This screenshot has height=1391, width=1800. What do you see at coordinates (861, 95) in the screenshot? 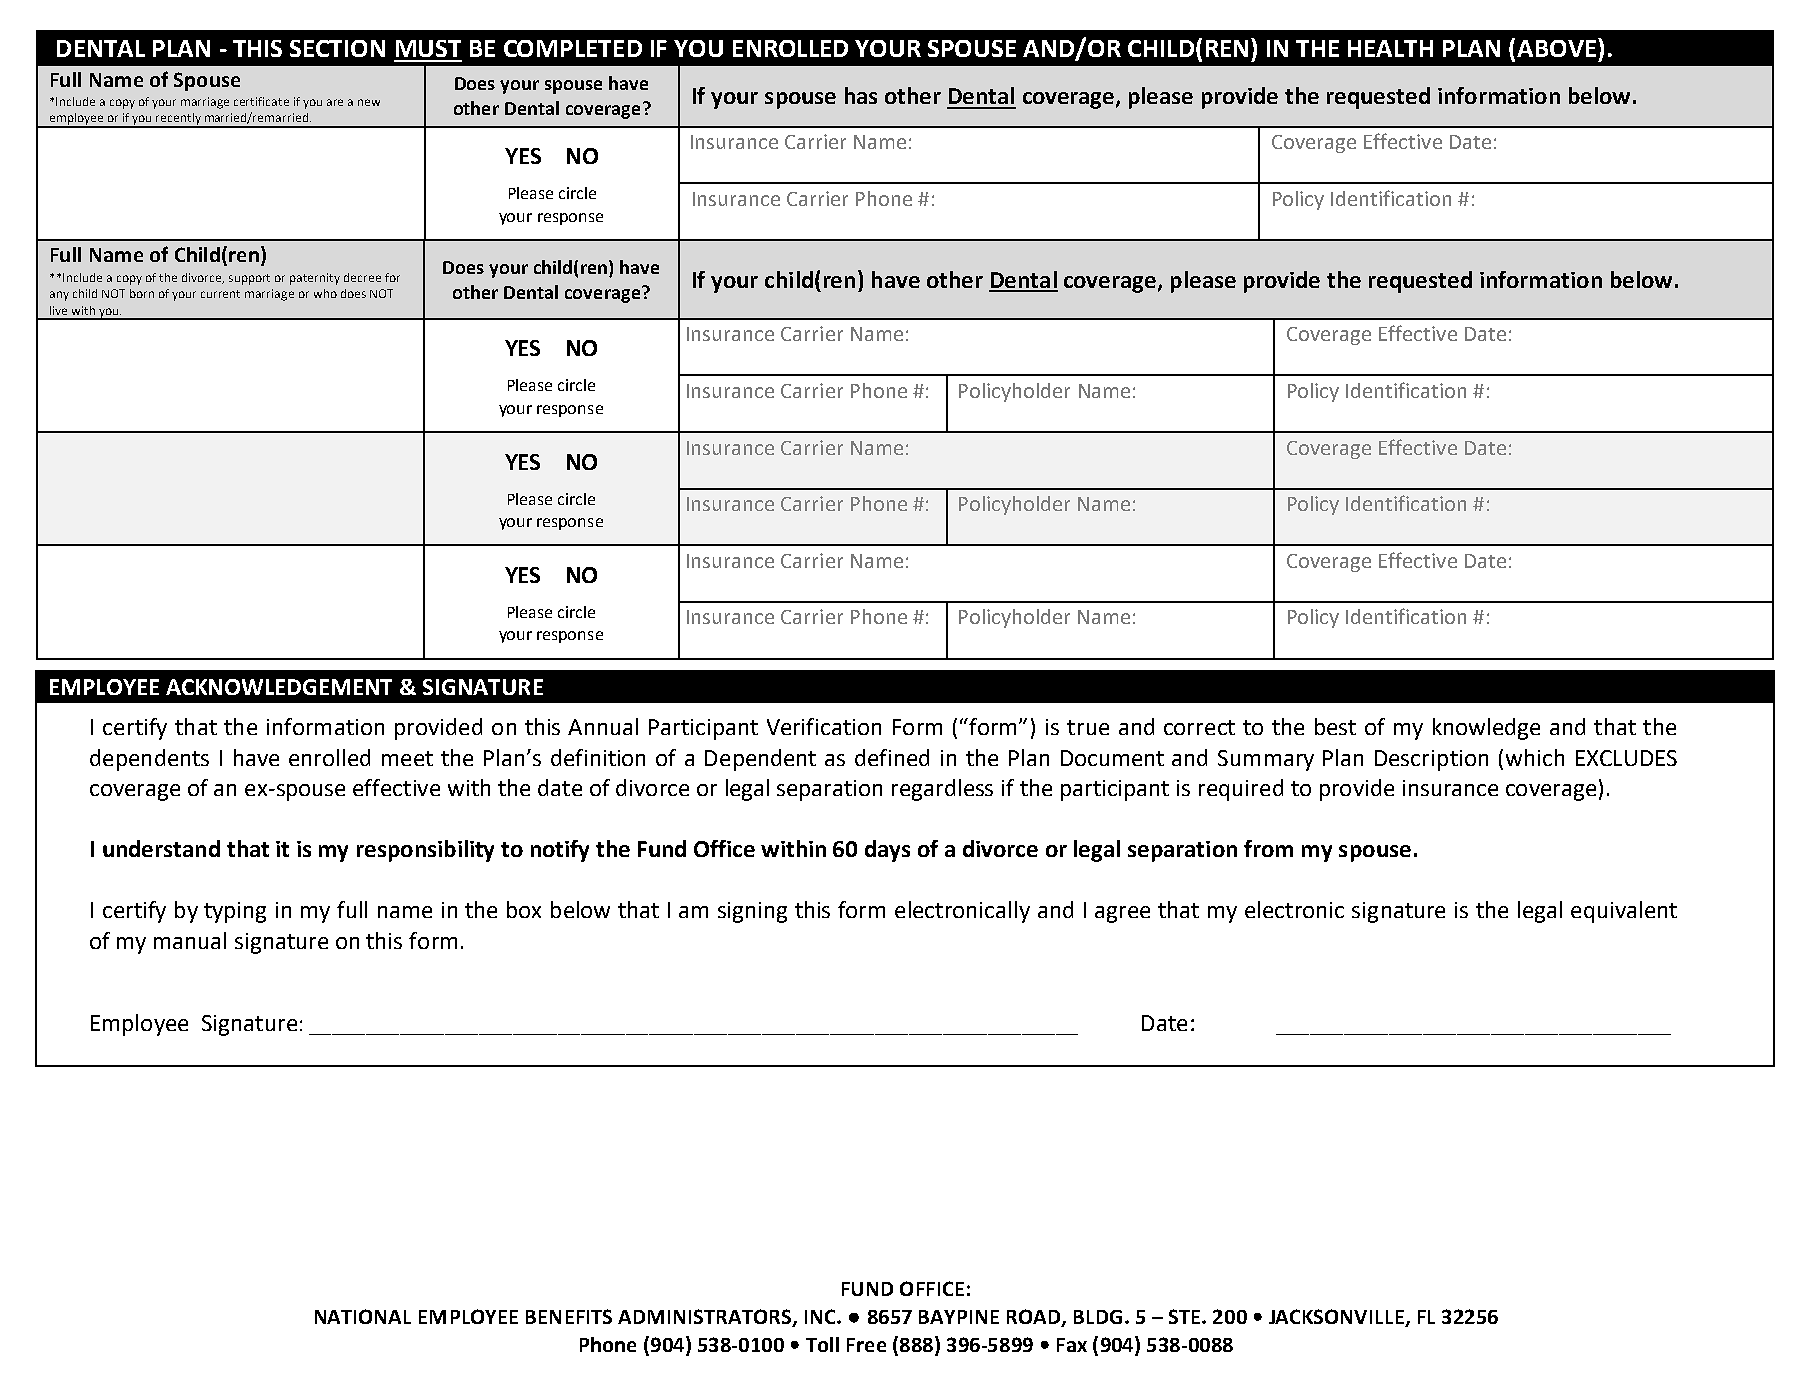
I see `has` at bounding box center [861, 95].
